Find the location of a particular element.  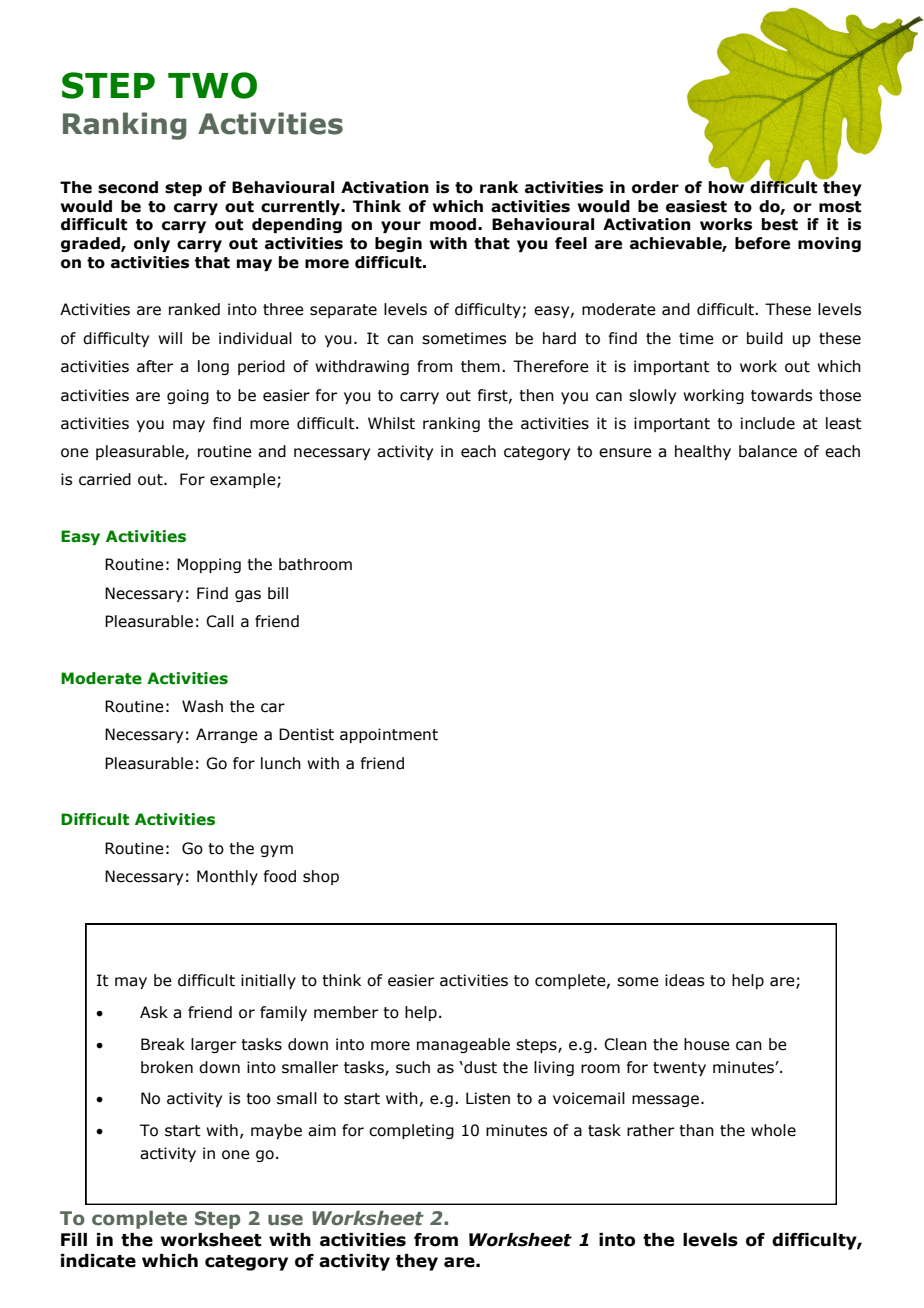

easiest is located at coordinates (696, 206).
